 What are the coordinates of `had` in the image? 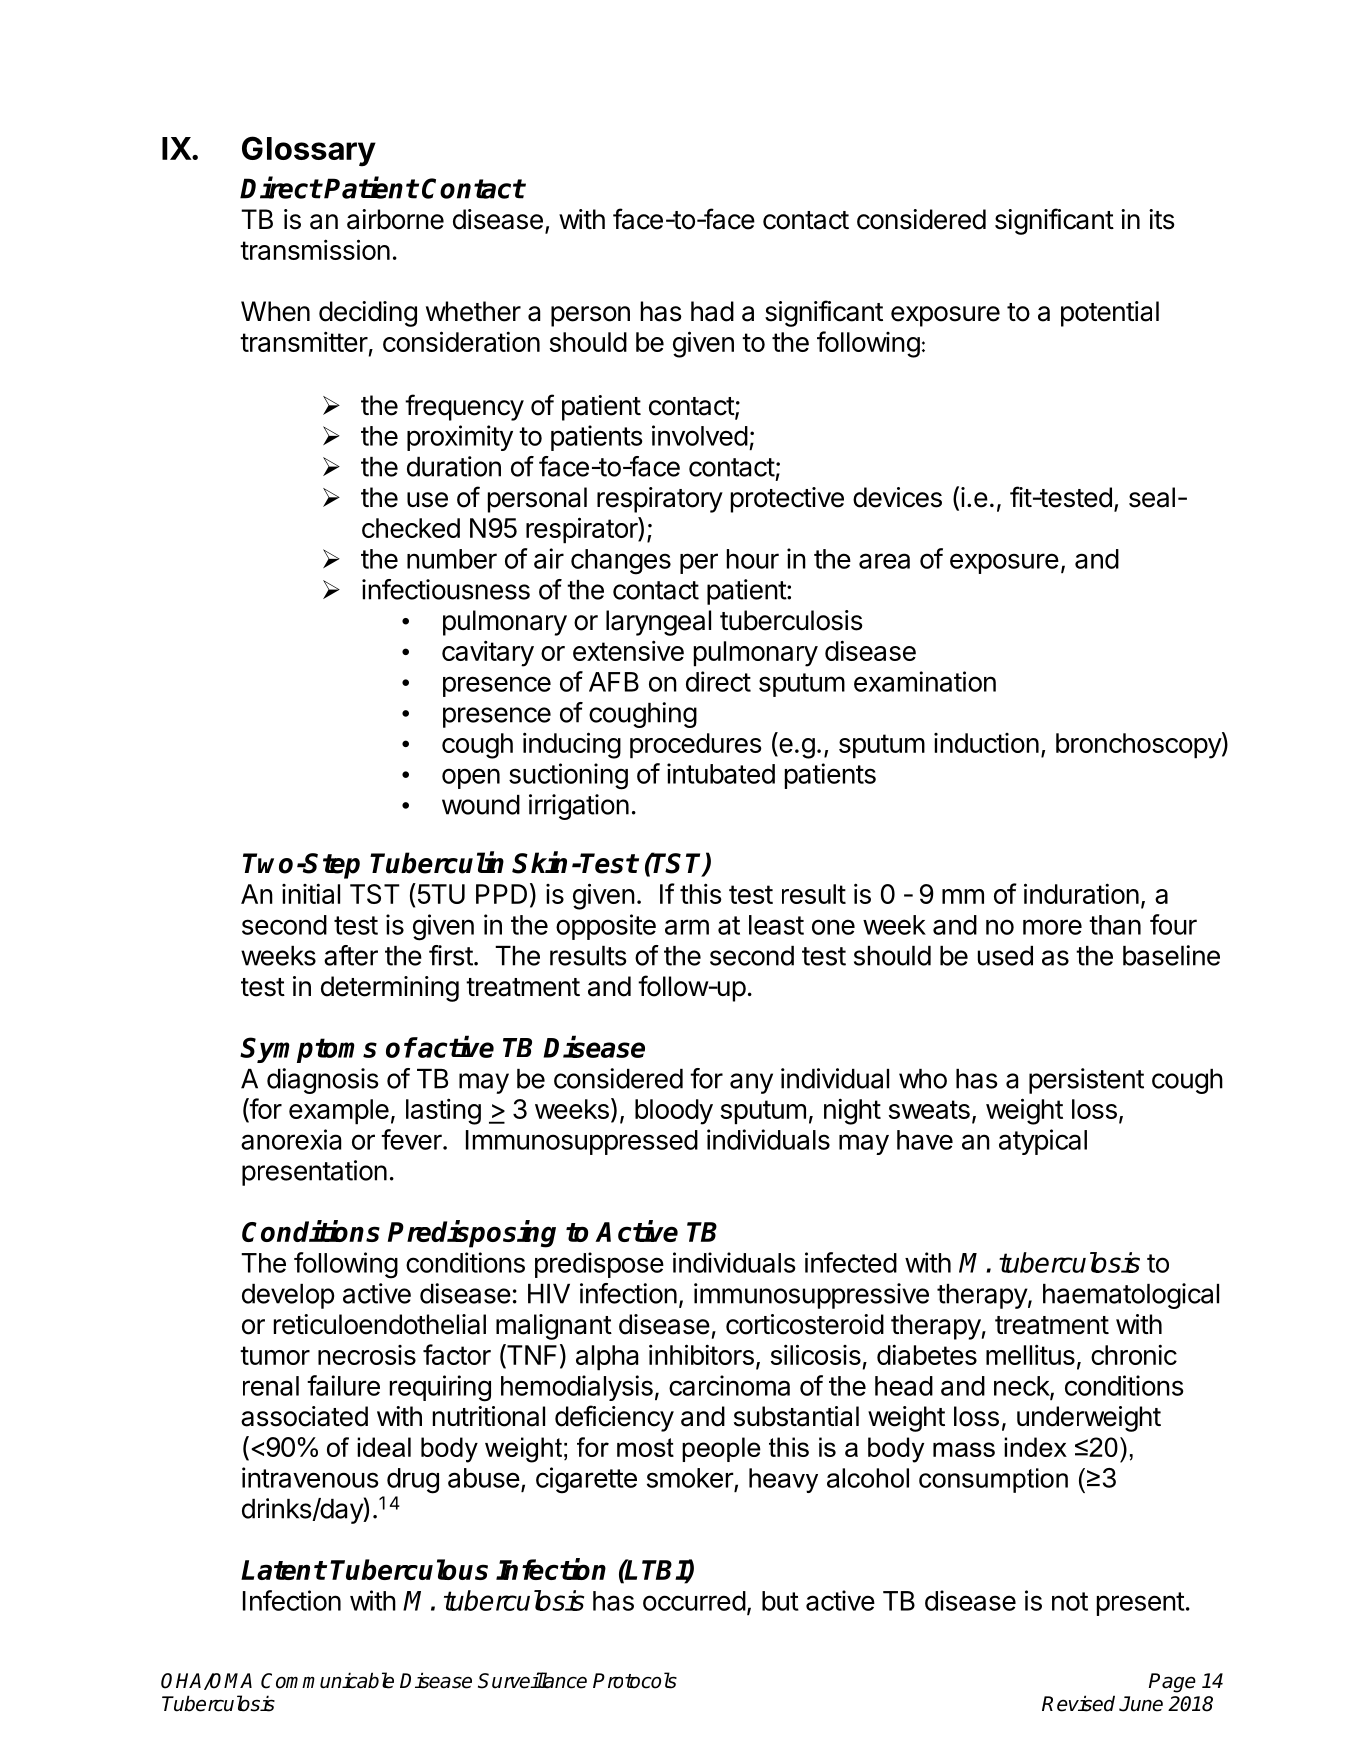 It's located at (712, 311).
